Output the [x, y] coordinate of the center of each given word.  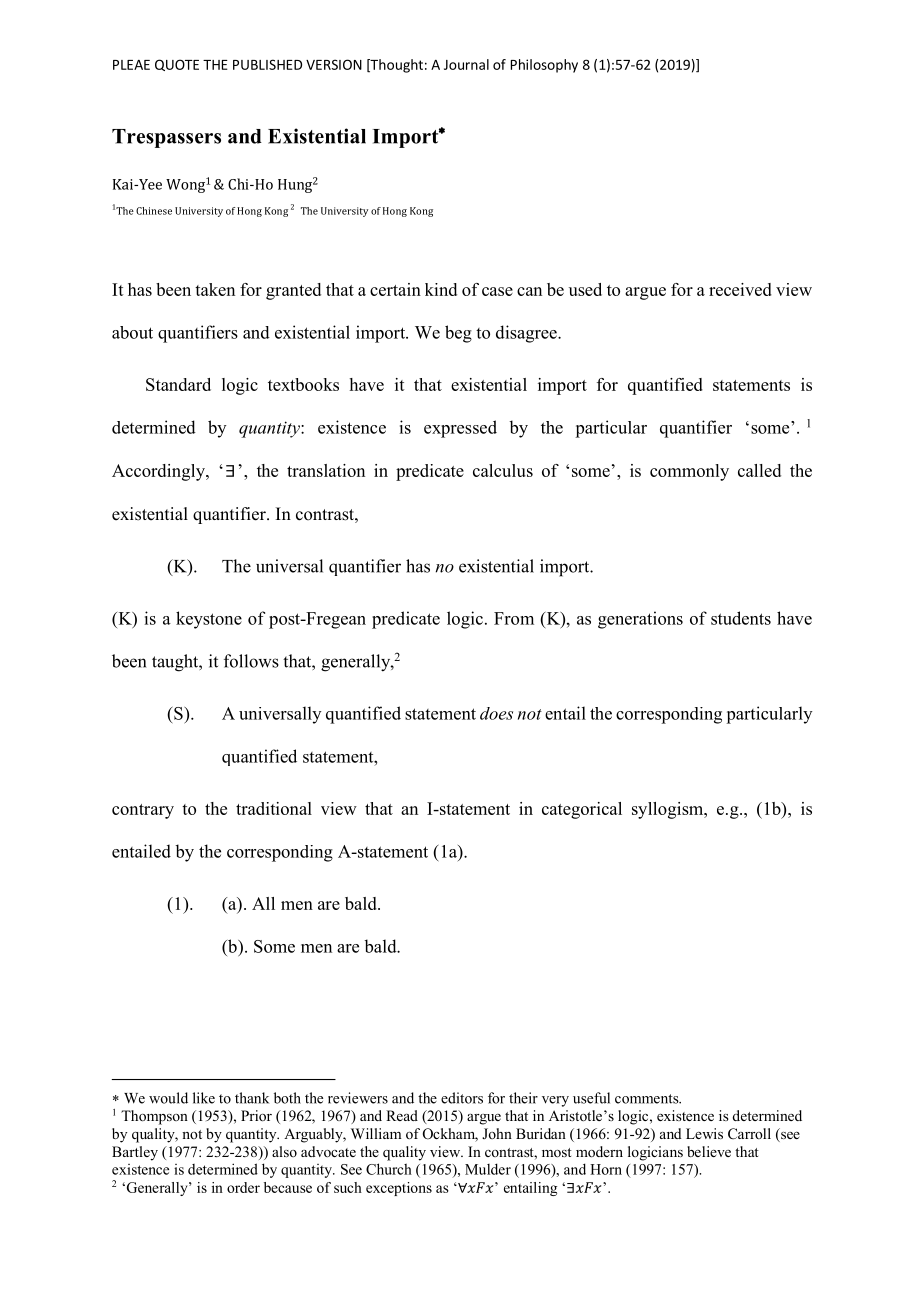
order [243, 1187]
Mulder [488, 1169]
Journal [466, 64]
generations [640, 620]
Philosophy [544, 66]
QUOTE [177, 65]
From [514, 618]
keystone [209, 620]
